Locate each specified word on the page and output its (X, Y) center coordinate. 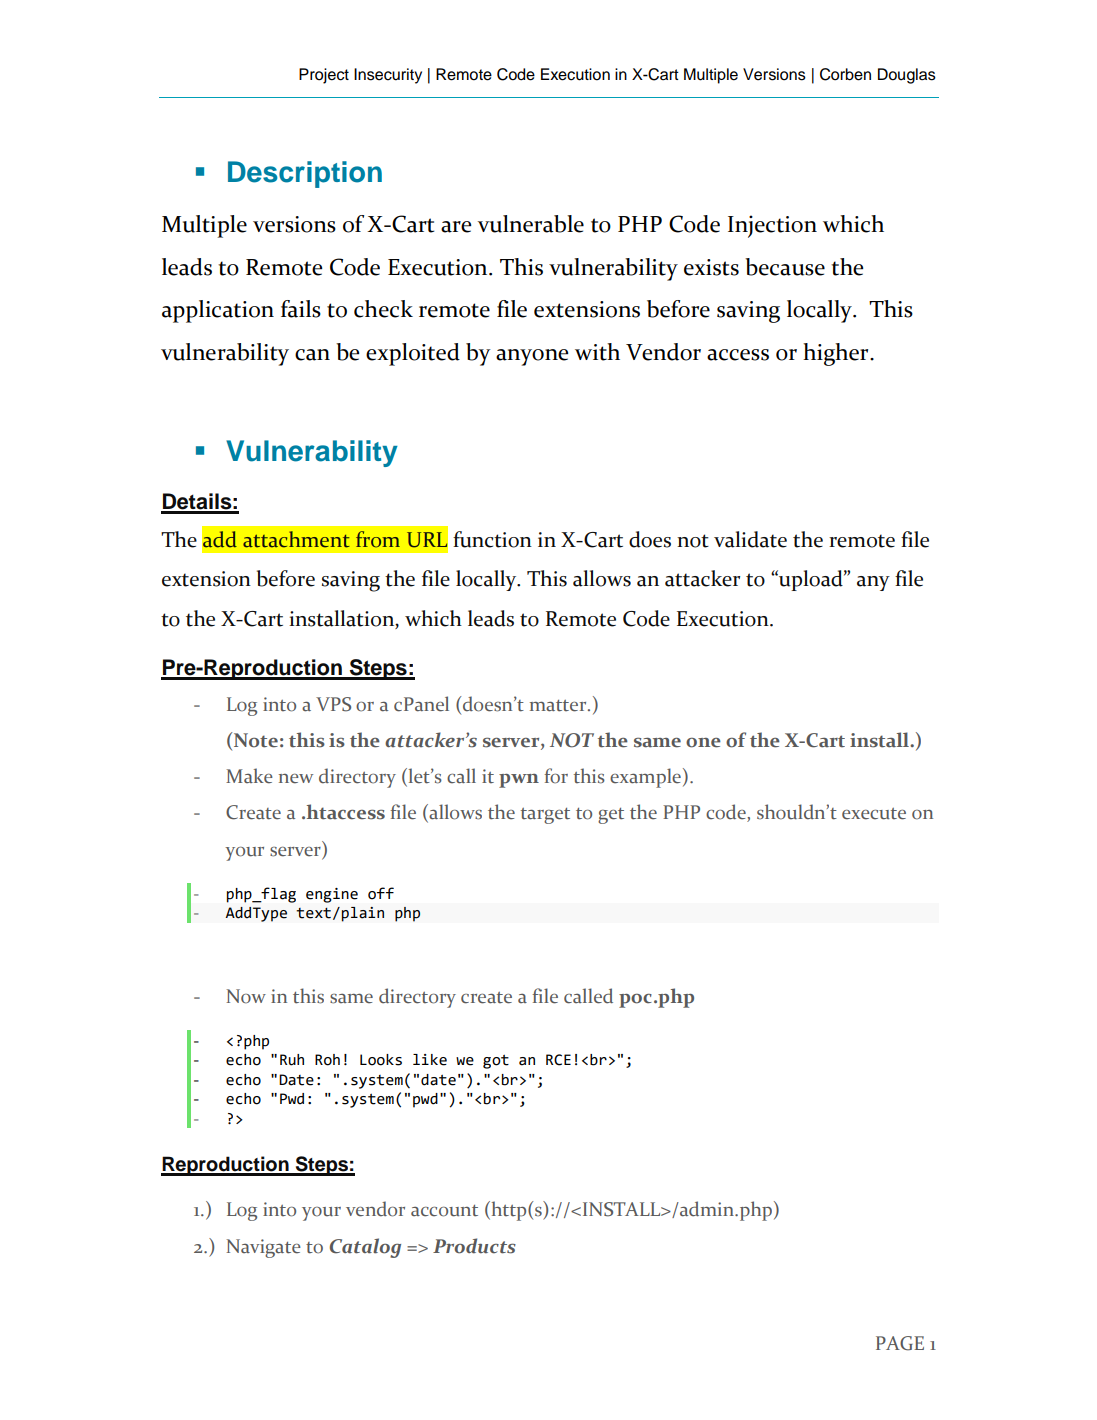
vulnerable (531, 224)
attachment (296, 539)
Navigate (264, 1248)
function (492, 539)
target (545, 816)
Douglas (907, 76)
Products (474, 1246)
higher (837, 354)
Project (324, 76)
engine (332, 895)
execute (874, 814)
